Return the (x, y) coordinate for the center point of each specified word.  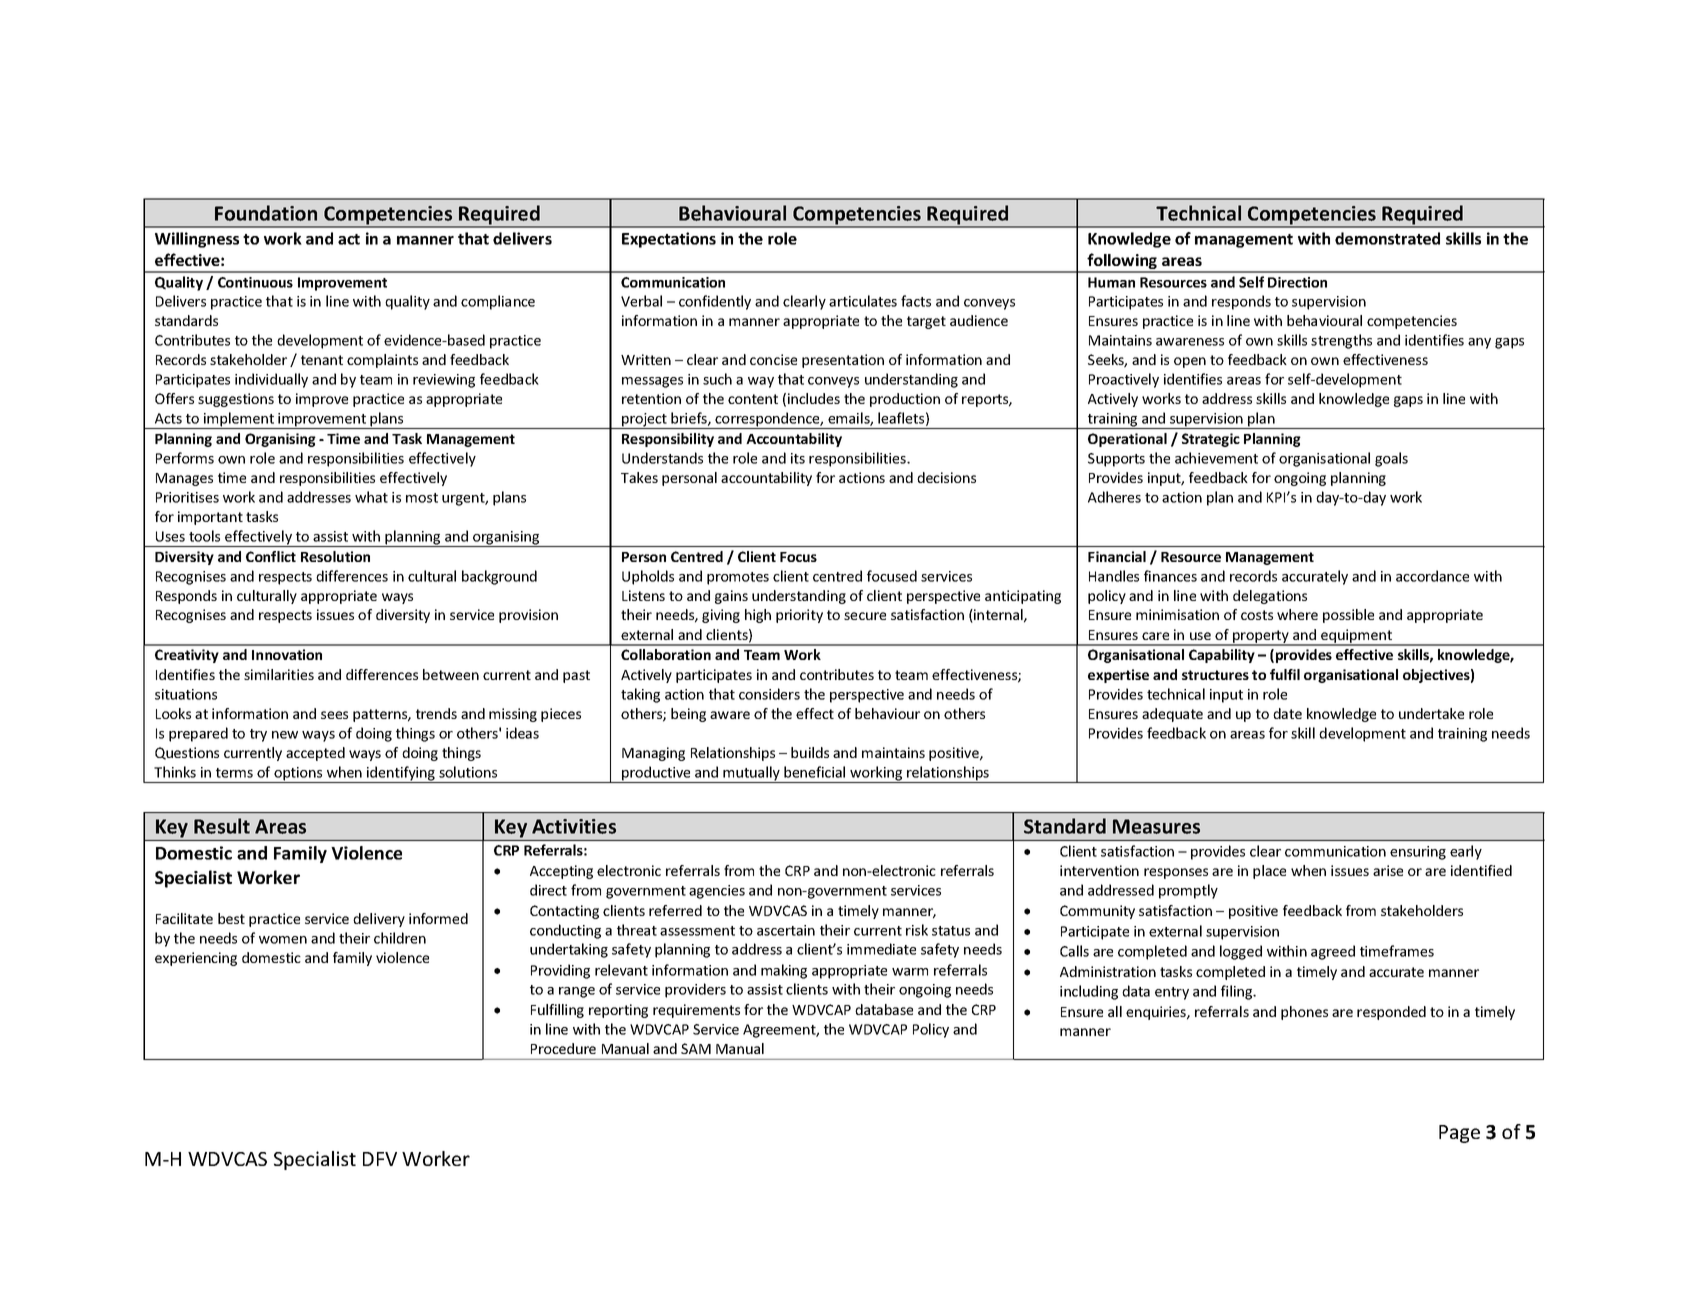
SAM (696, 1048)
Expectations (669, 240)
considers (769, 694)
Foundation (266, 213)
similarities (279, 674)
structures (1215, 675)
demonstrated (1387, 238)
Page (1459, 1134)
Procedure (563, 1048)
